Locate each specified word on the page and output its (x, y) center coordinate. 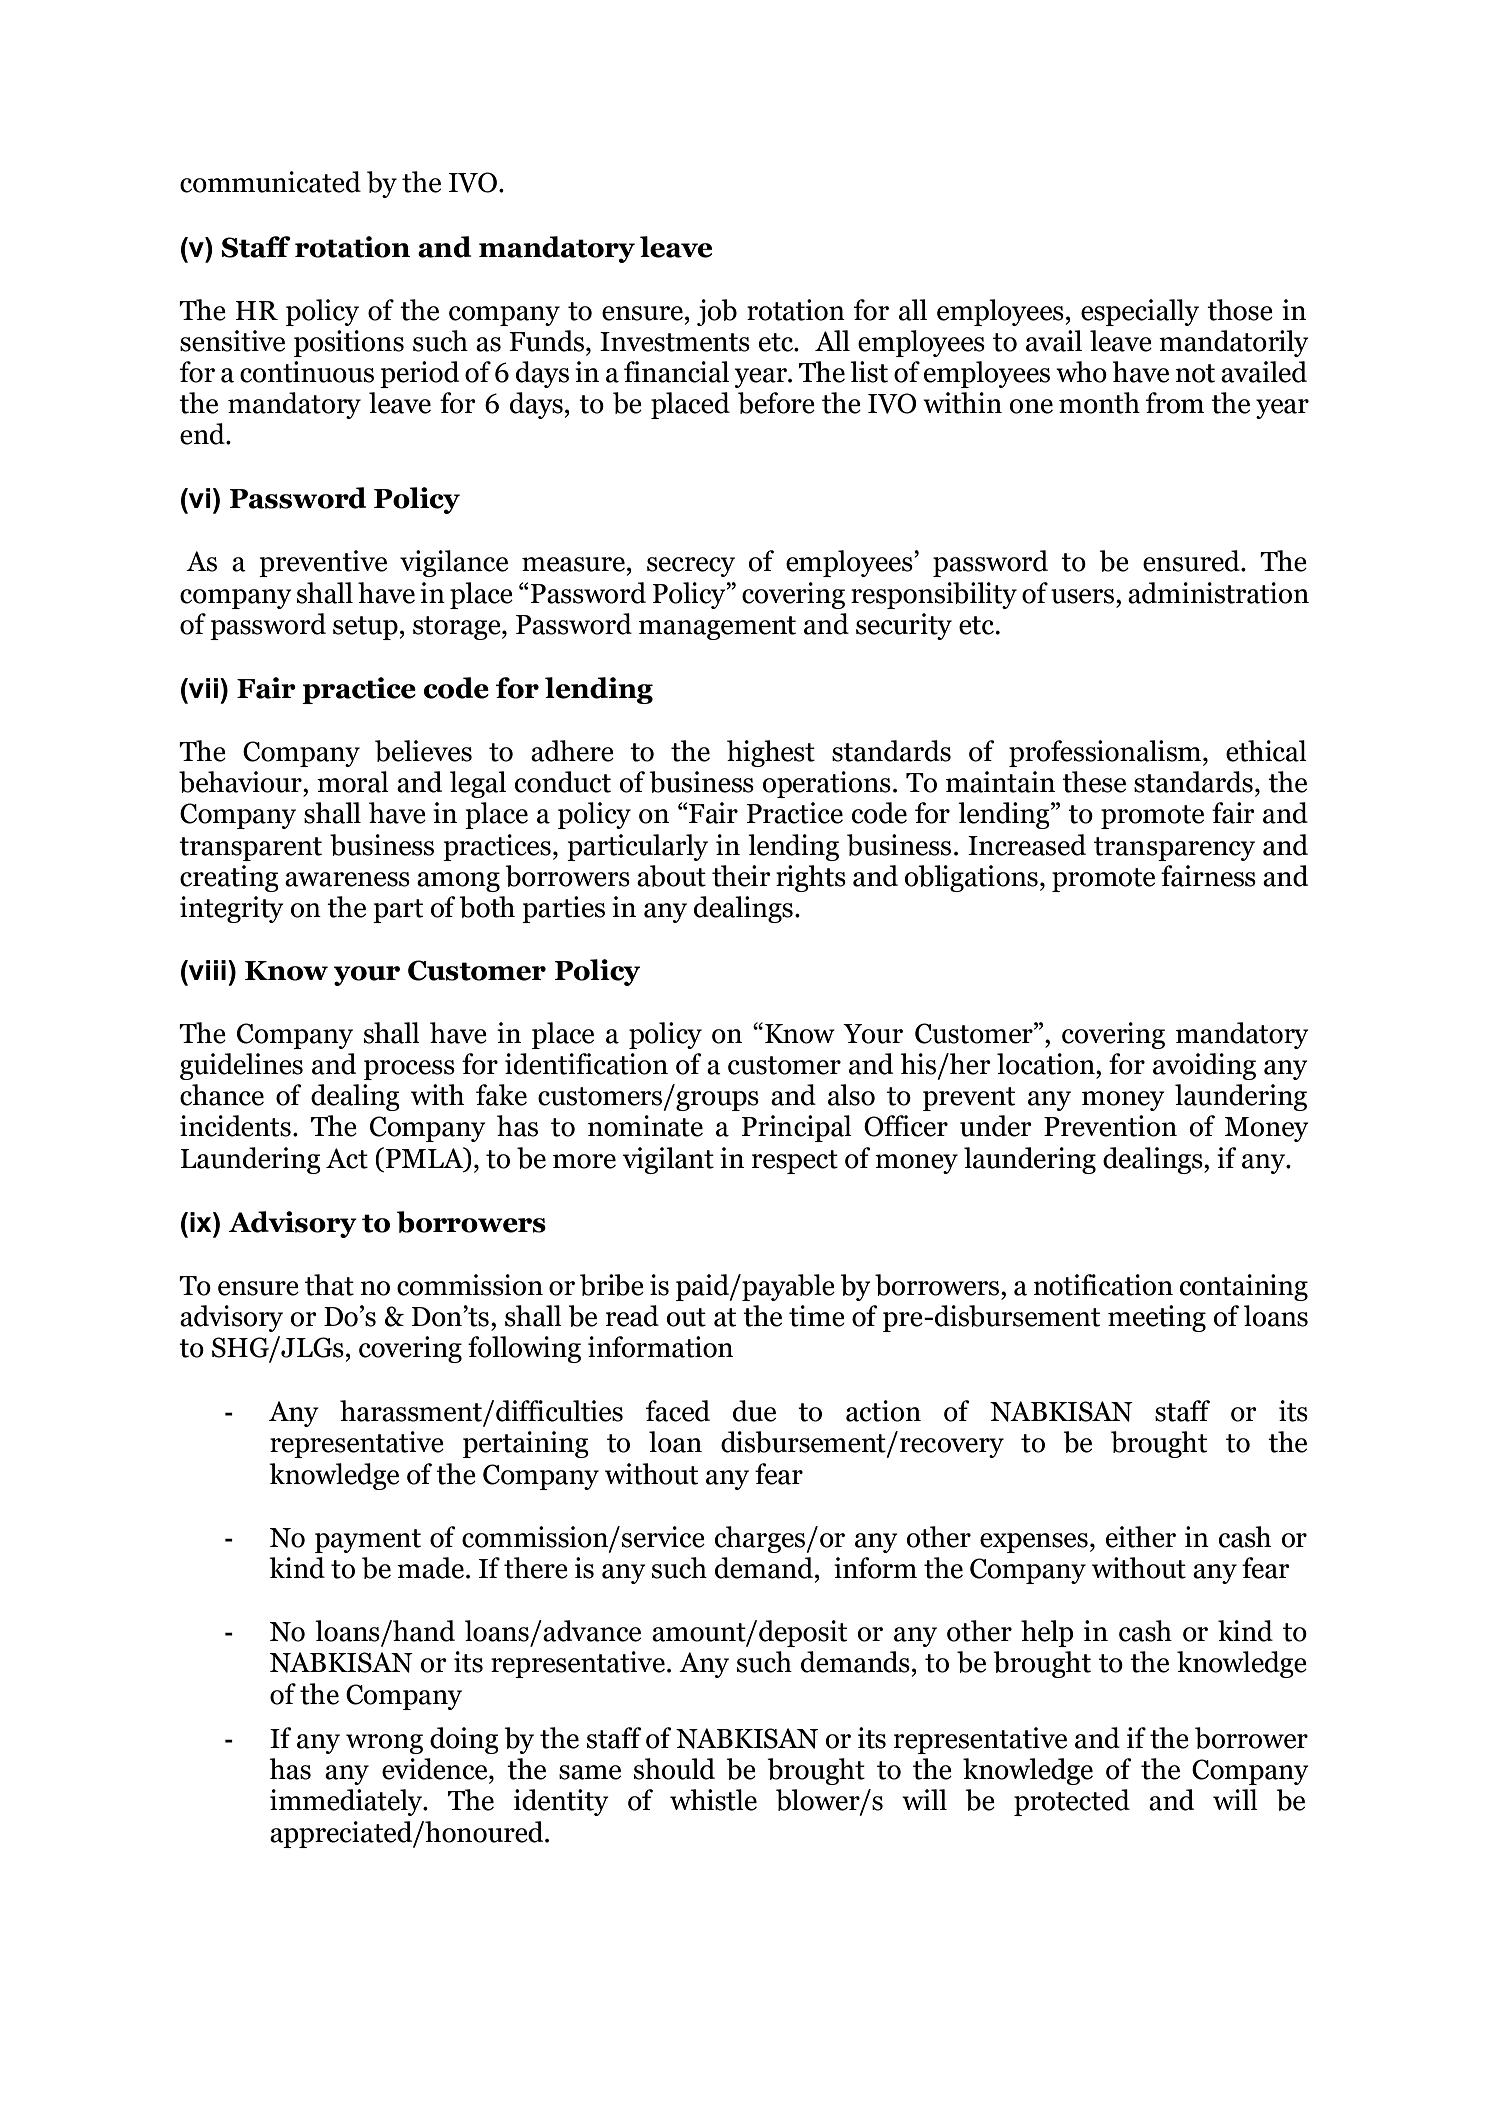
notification (1103, 1285)
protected (1072, 1802)
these (1094, 782)
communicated (270, 182)
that (329, 1285)
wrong (384, 1744)
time (817, 1316)
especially (1140, 312)
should (674, 1769)
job (717, 312)
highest (771, 753)
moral (353, 782)
